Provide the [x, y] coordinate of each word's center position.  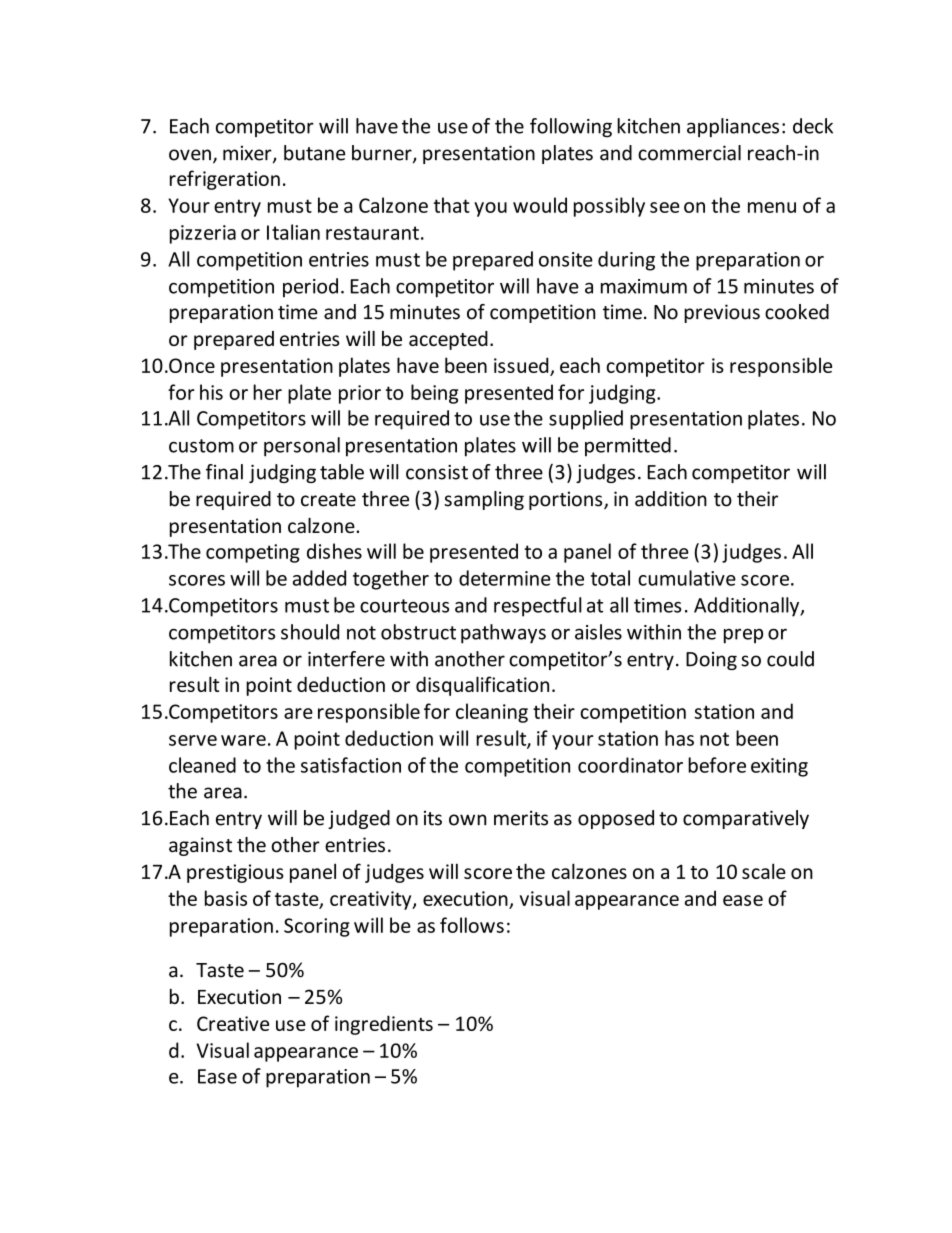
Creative [233, 1023]
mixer [248, 154]
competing [253, 553]
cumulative [687, 578]
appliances [733, 127]
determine [505, 578]
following [571, 128]
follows [472, 925]
